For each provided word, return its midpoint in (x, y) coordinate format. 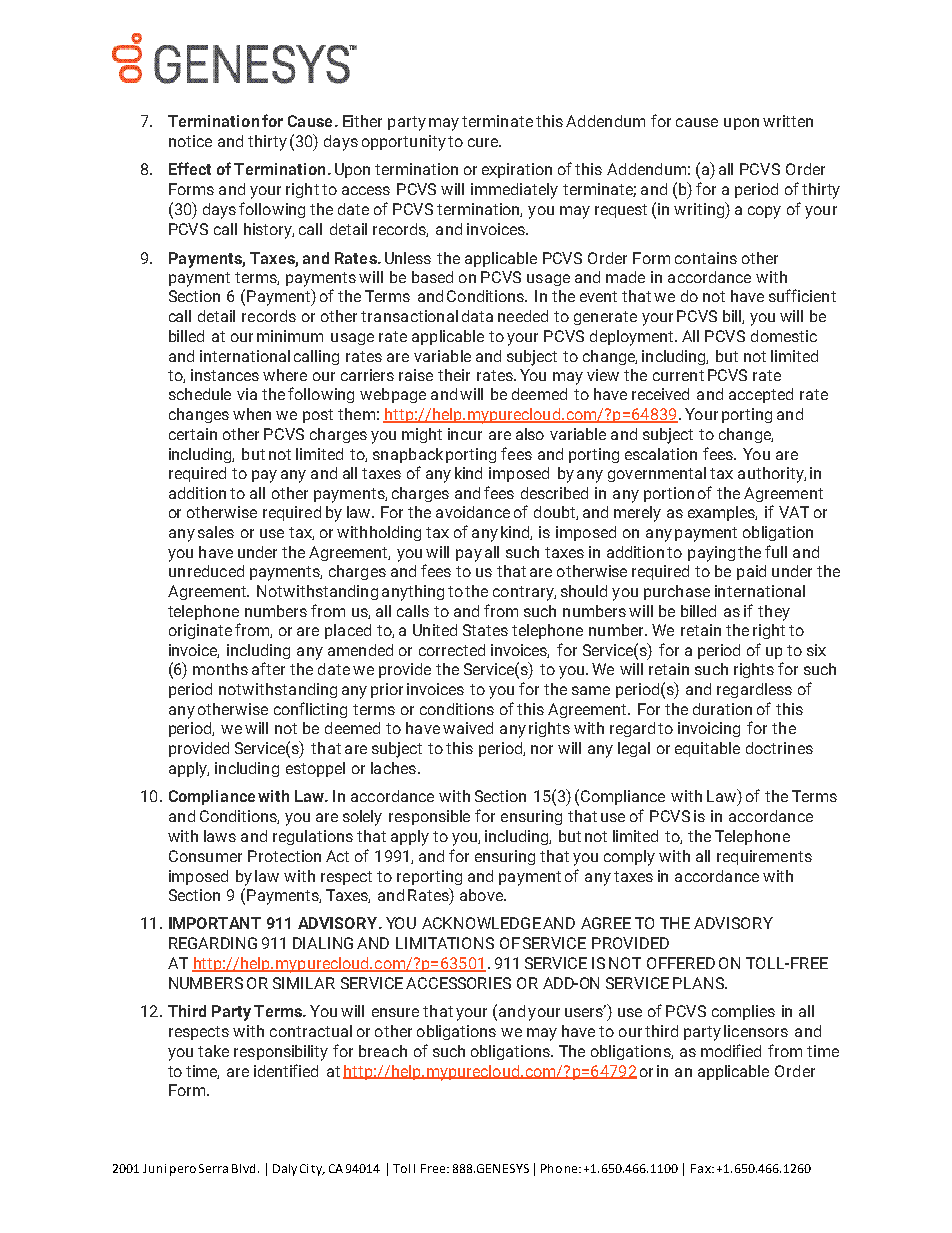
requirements (764, 857)
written (788, 121)
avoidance (473, 512)
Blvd (243, 1168)
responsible (429, 817)
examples (722, 513)
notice (190, 141)
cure (484, 142)
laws (220, 836)
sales (216, 532)
